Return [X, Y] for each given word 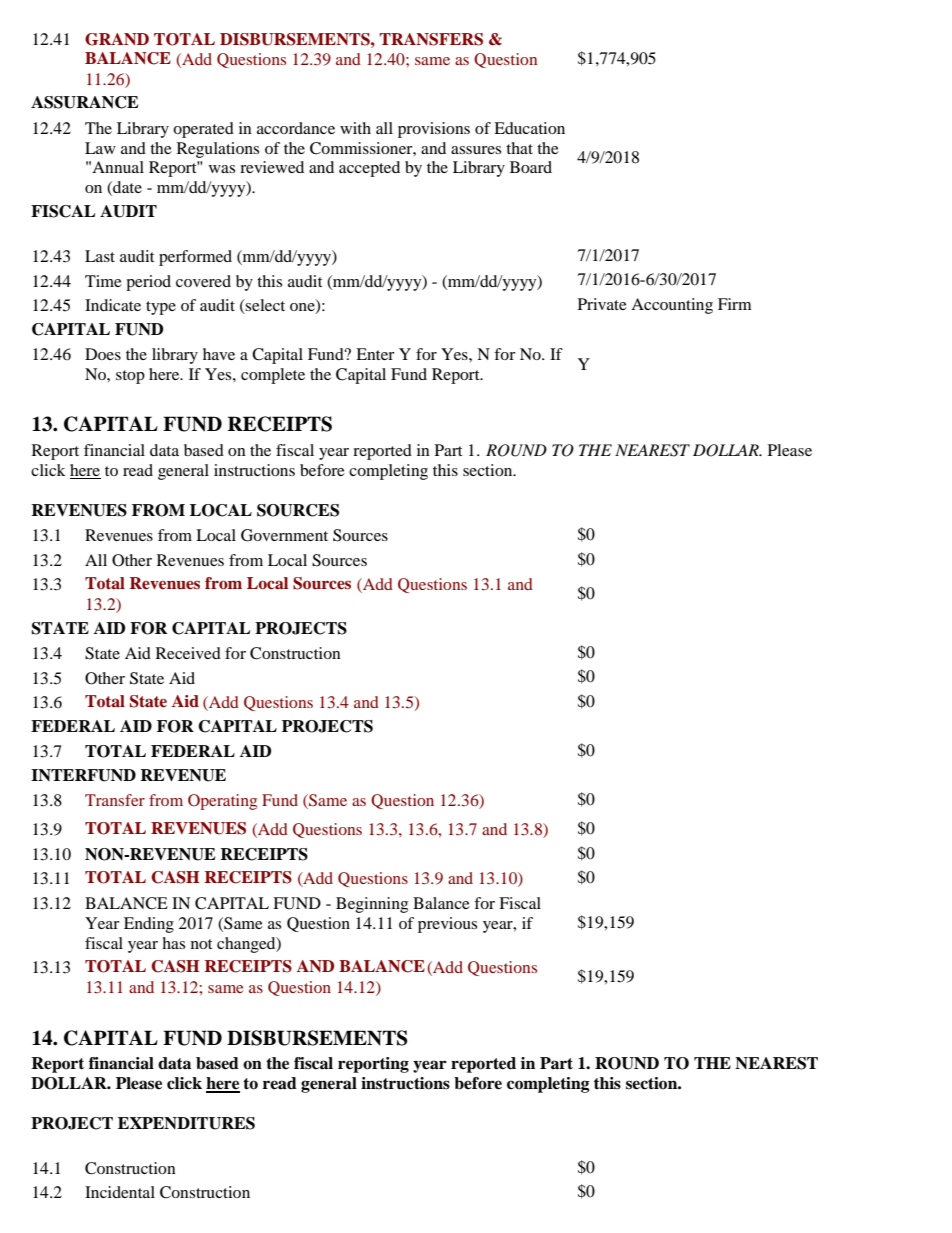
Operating [222, 802]
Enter [375, 354]
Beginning [372, 905]
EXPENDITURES [186, 1123]
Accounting [672, 306]
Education [529, 128]
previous [447, 925]
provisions [434, 130]
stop [130, 377]
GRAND [117, 39]
